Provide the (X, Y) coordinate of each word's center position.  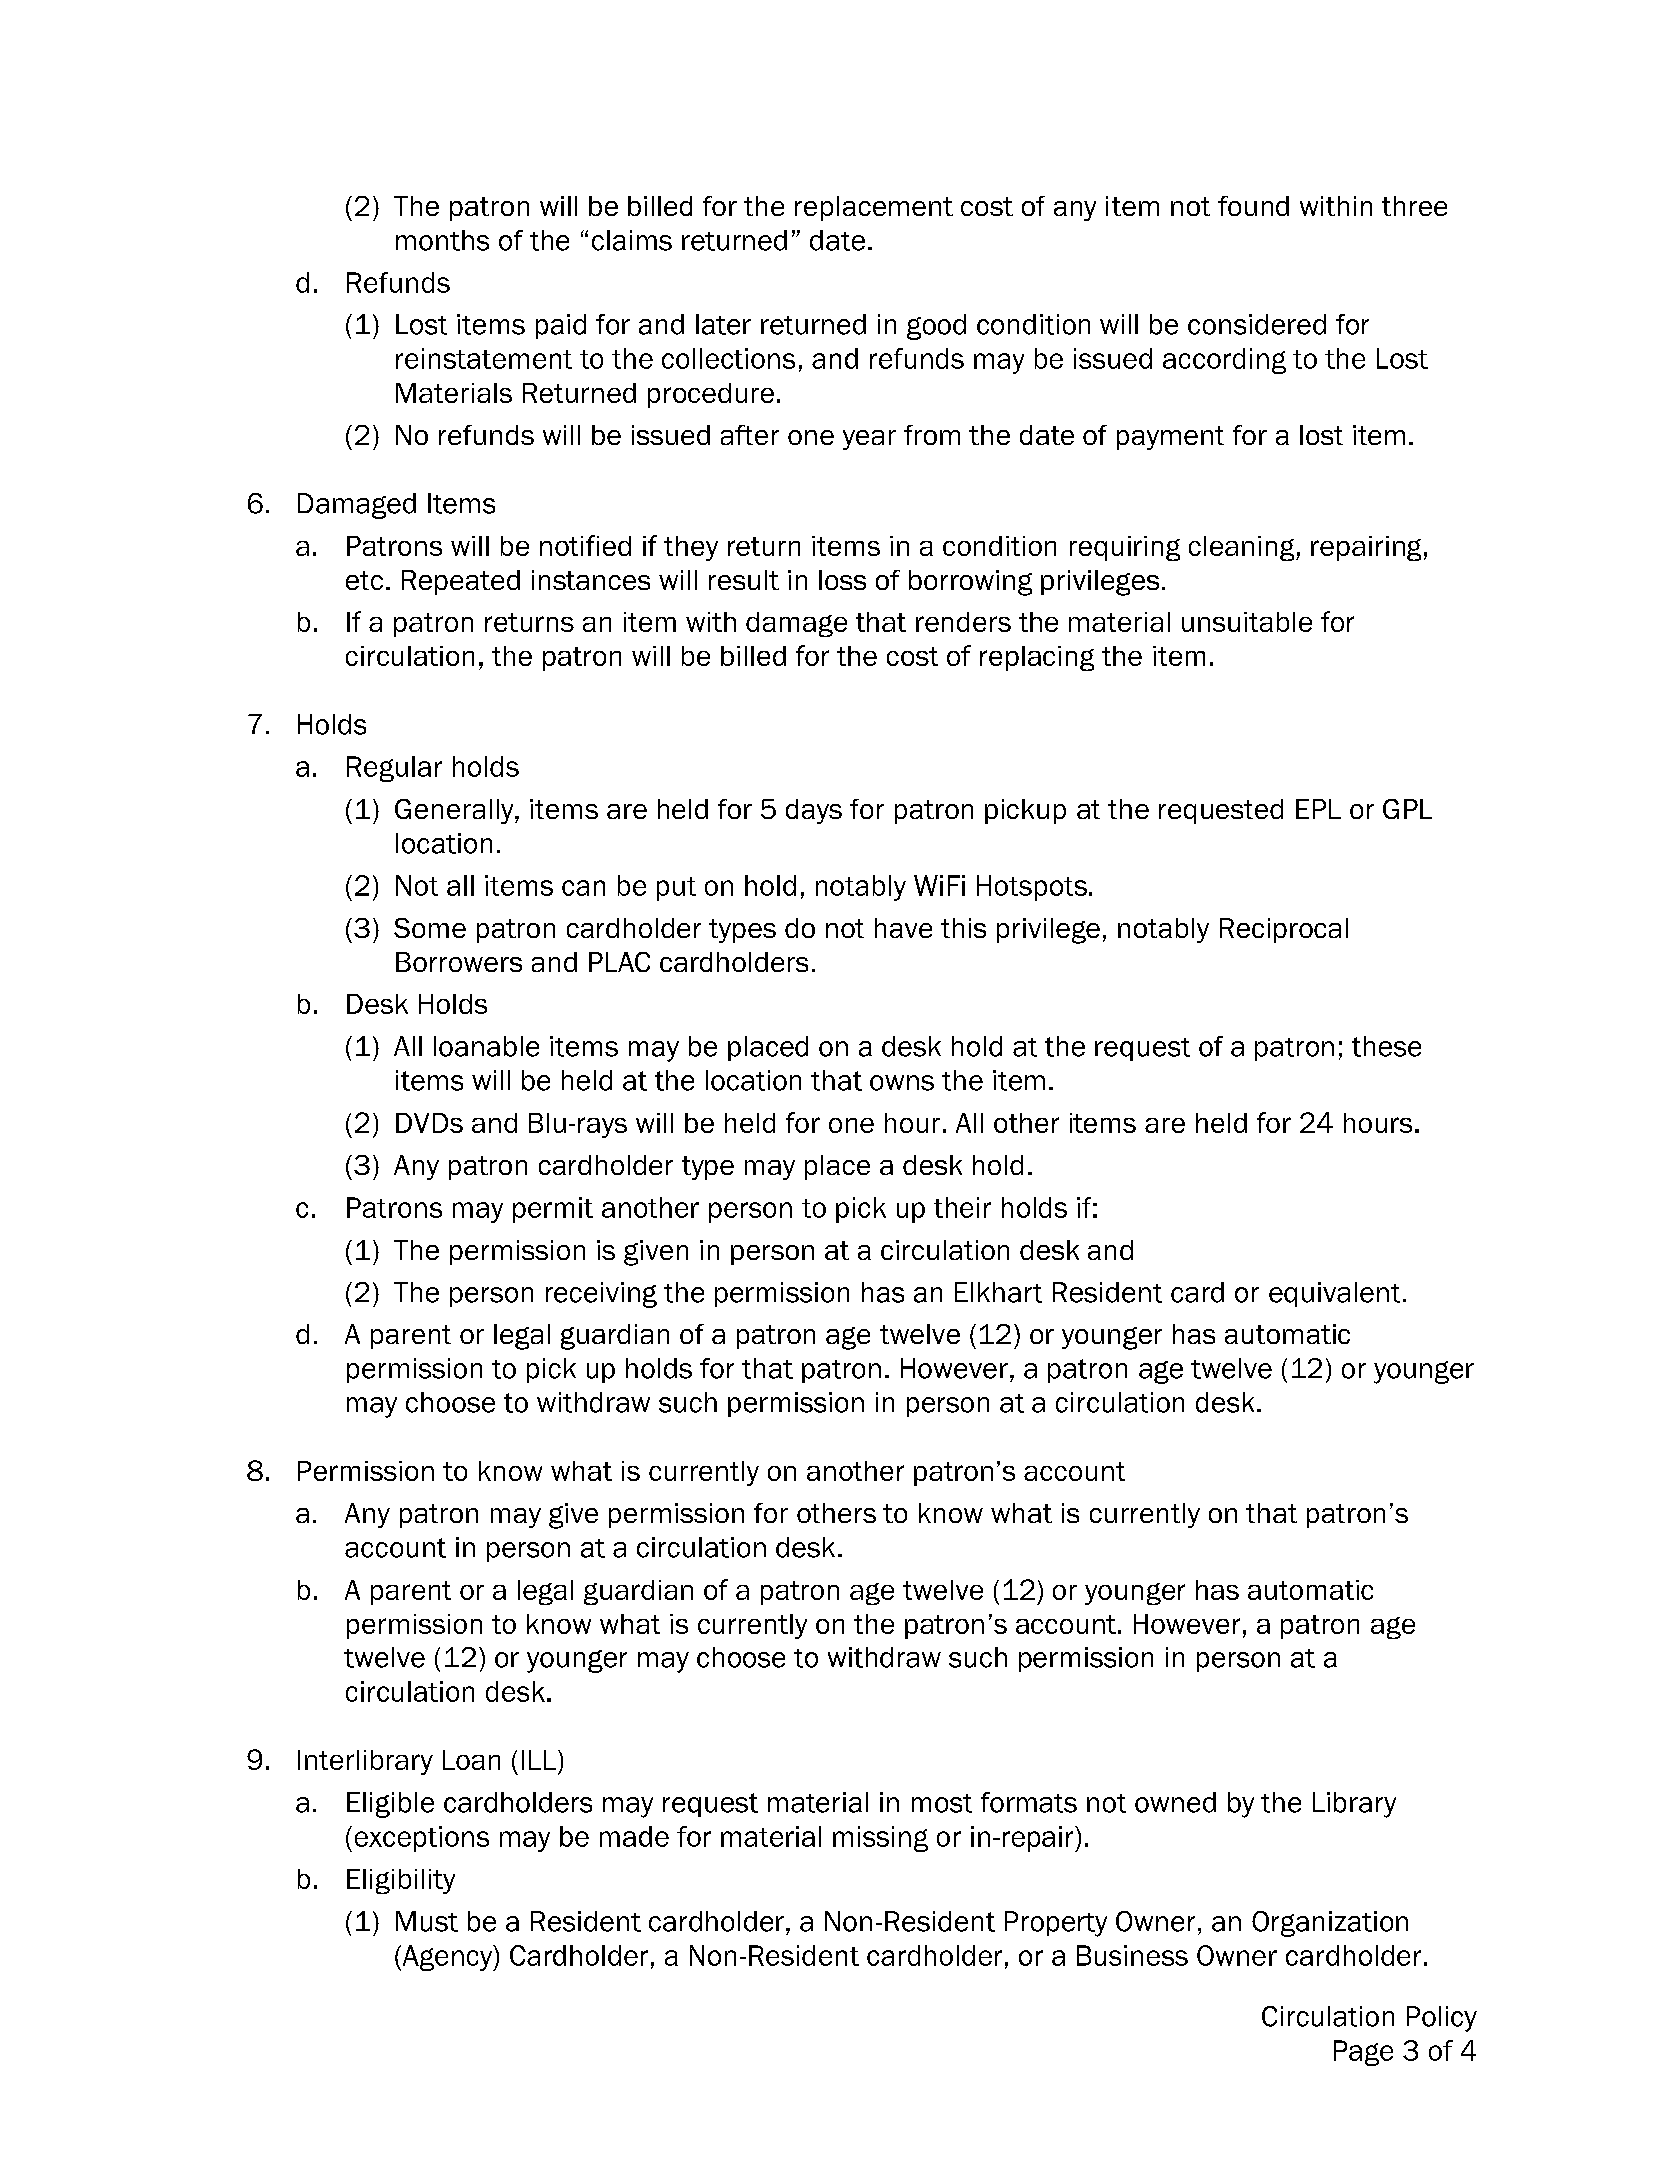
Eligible (390, 1805)
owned (1175, 1802)
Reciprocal (1284, 930)
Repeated (461, 582)
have (903, 928)
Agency (447, 1958)
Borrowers (459, 962)
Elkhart (998, 1292)
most (942, 1803)
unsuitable (1247, 622)
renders (963, 622)
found (1253, 206)
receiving (601, 1295)
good (936, 327)
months (442, 240)
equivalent (1334, 1294)
